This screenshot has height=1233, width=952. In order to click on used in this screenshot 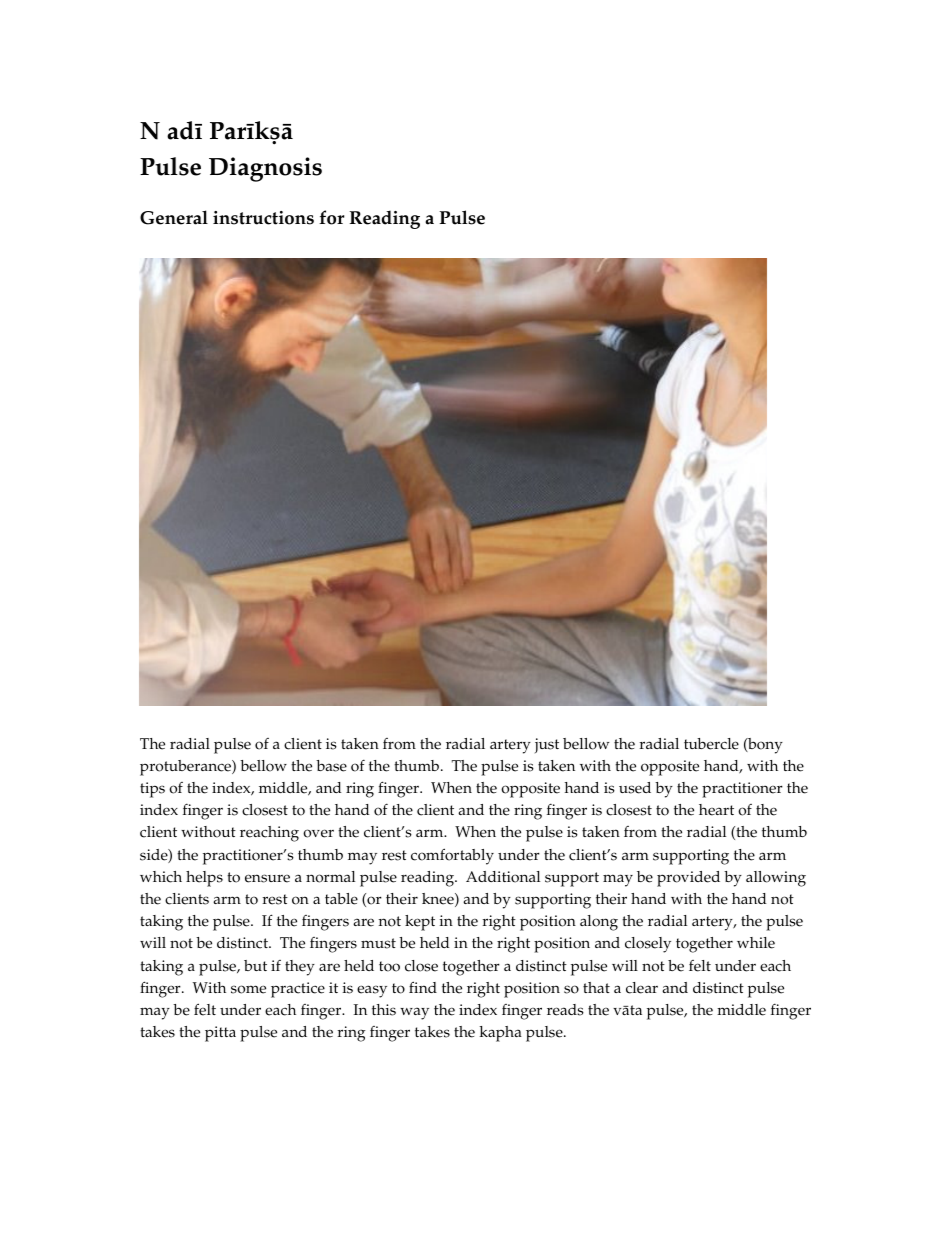, I will do `click(635, 788)`.
